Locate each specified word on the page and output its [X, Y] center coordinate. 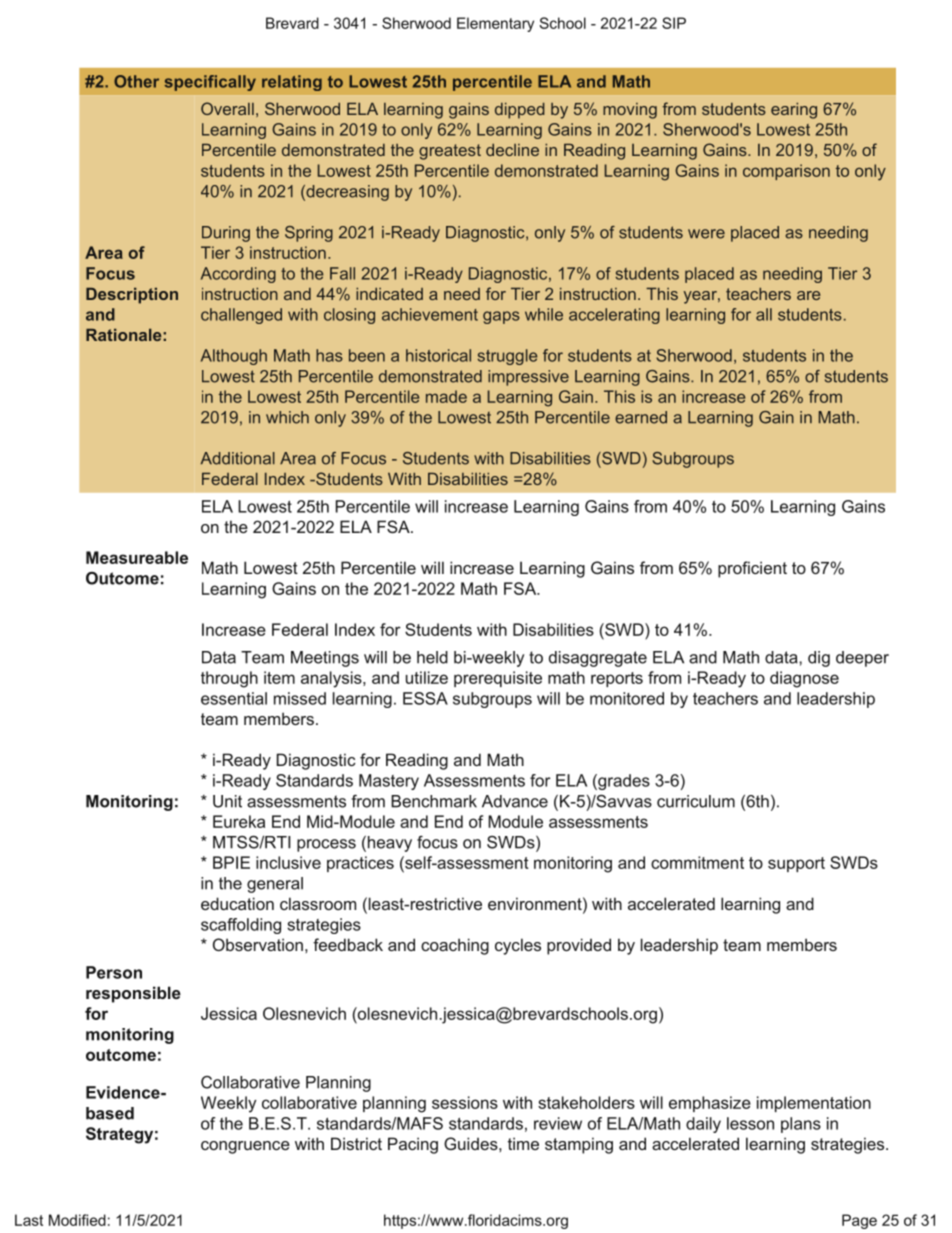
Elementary [495, 24]
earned [641, 417]
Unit [227, 801]
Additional [238, 458]
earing [794, 111]
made [446, 396]
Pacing [413, 1145]
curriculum [696, 801]
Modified [77, 1220]
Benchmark [434, 801]
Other [136, 81]
